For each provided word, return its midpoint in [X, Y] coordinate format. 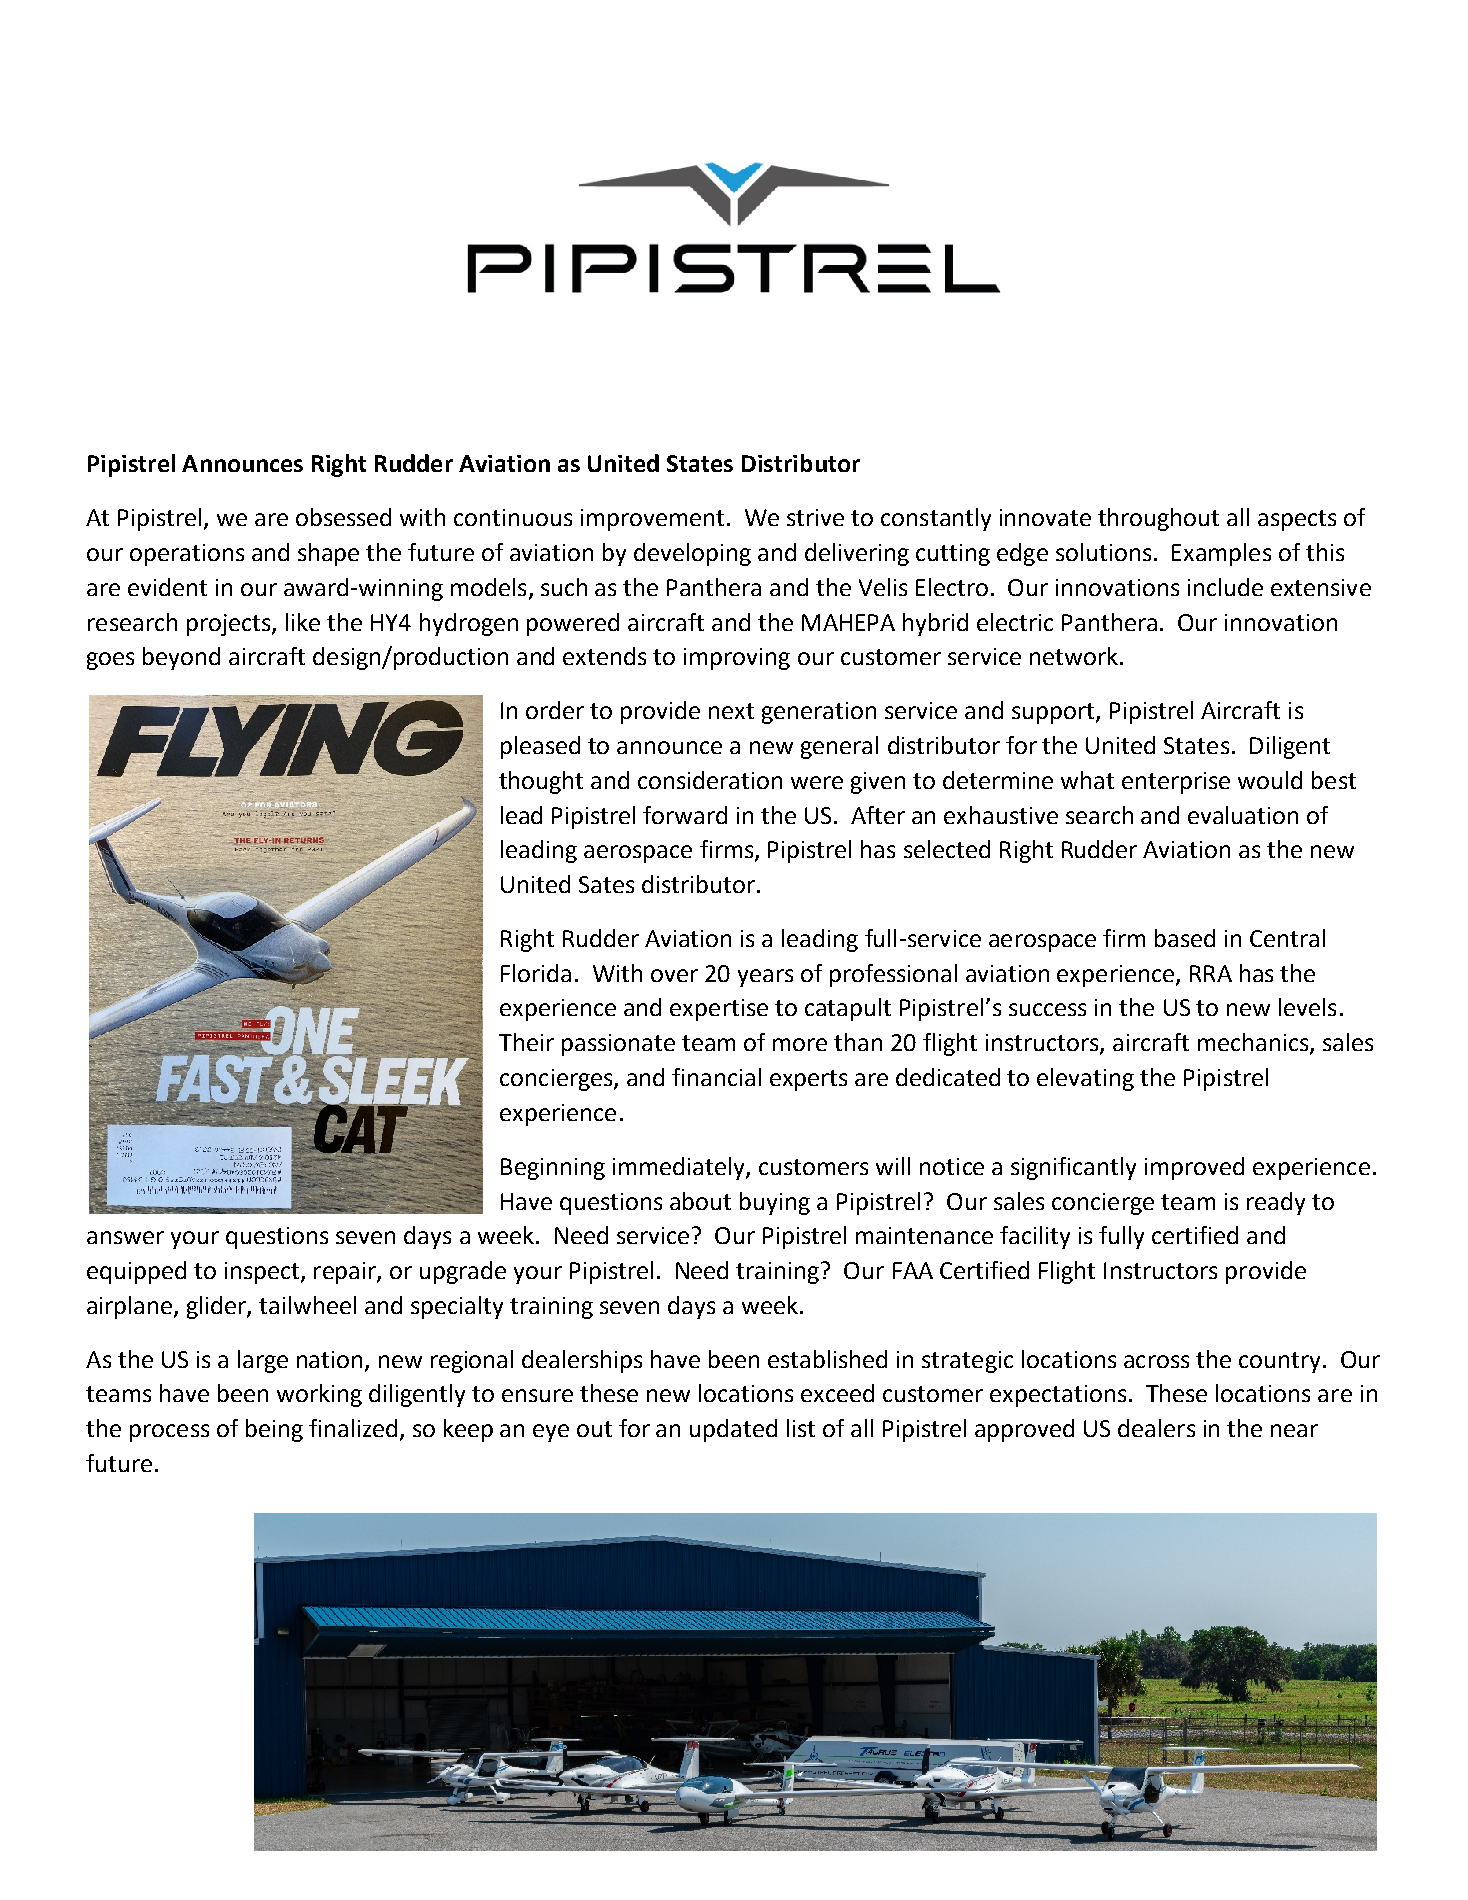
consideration [710, 780]
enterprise [1176, 783]
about [700, 1201]
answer [125, 1237]
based [1185, 938]
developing [692, 554]
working [319, 1395]
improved [1194, 1168]
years [765, 978]
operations [187, 555]
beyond [181, 658]
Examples [1221, 554]
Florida [536, 973]
